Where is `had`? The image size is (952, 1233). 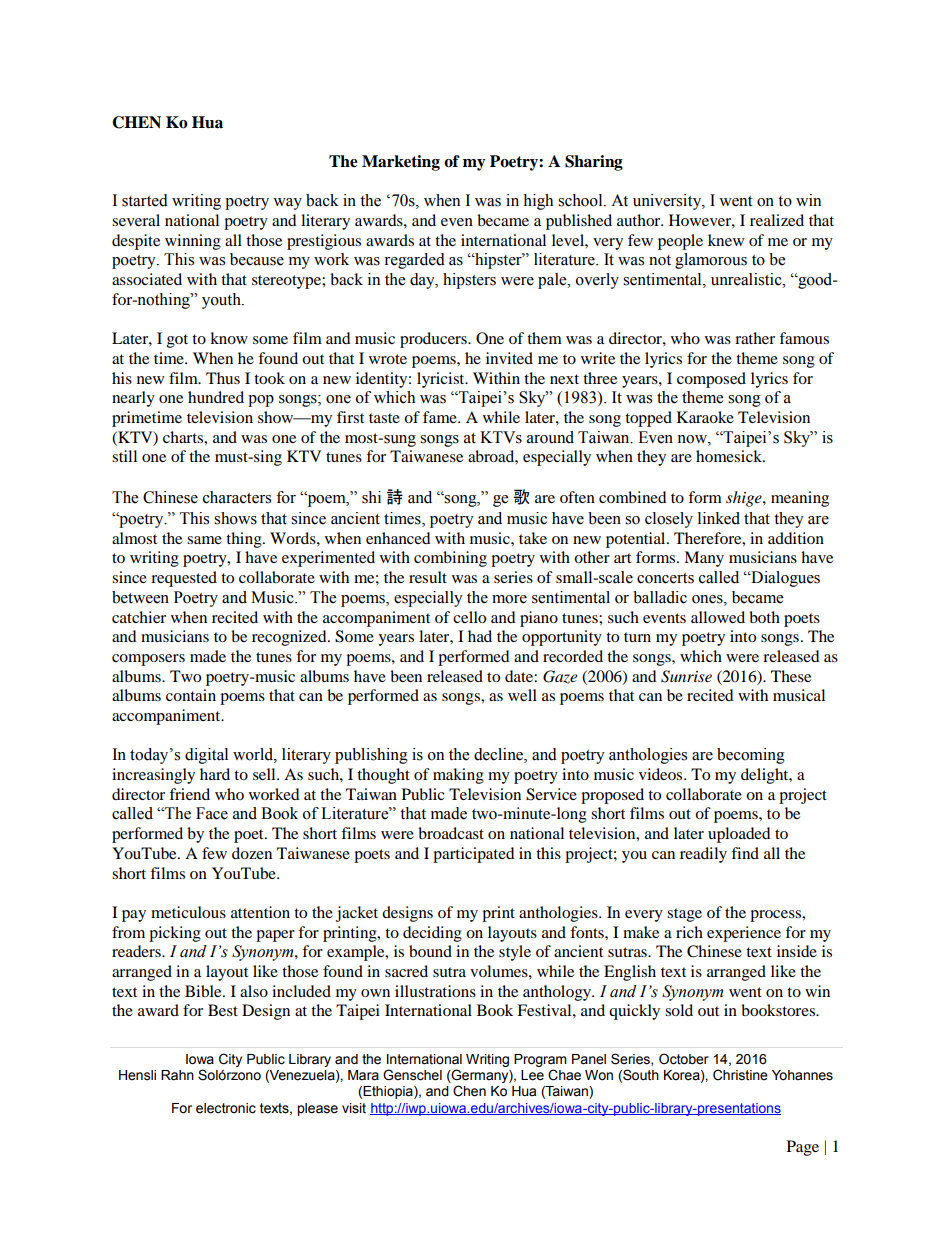 had is located at coordinates (480, 636).
